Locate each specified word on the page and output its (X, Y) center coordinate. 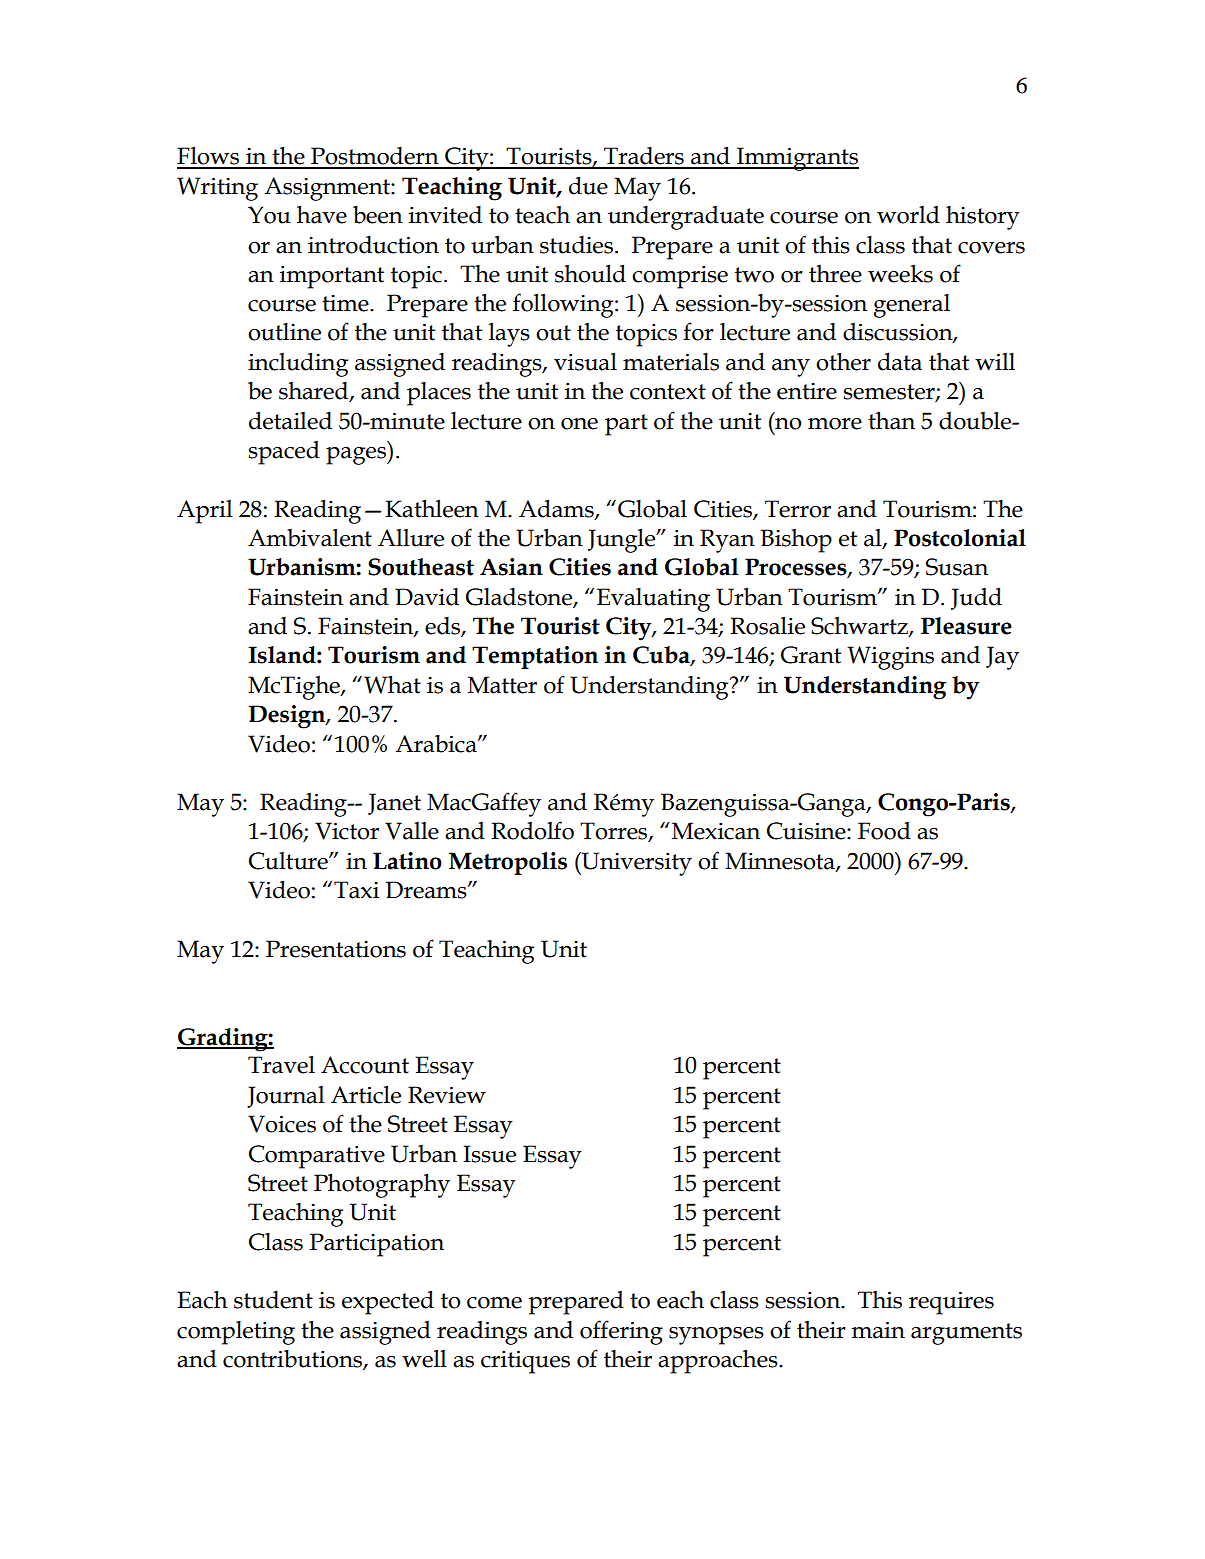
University (636, 864)
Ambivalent (310, 538)
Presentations (336, 949)
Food (884, 831)
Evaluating (653, 600)
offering (621, 1332)
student (273, 1300)
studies (578, 245)
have (322, 215)
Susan (957, 567)
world (908, 215)
